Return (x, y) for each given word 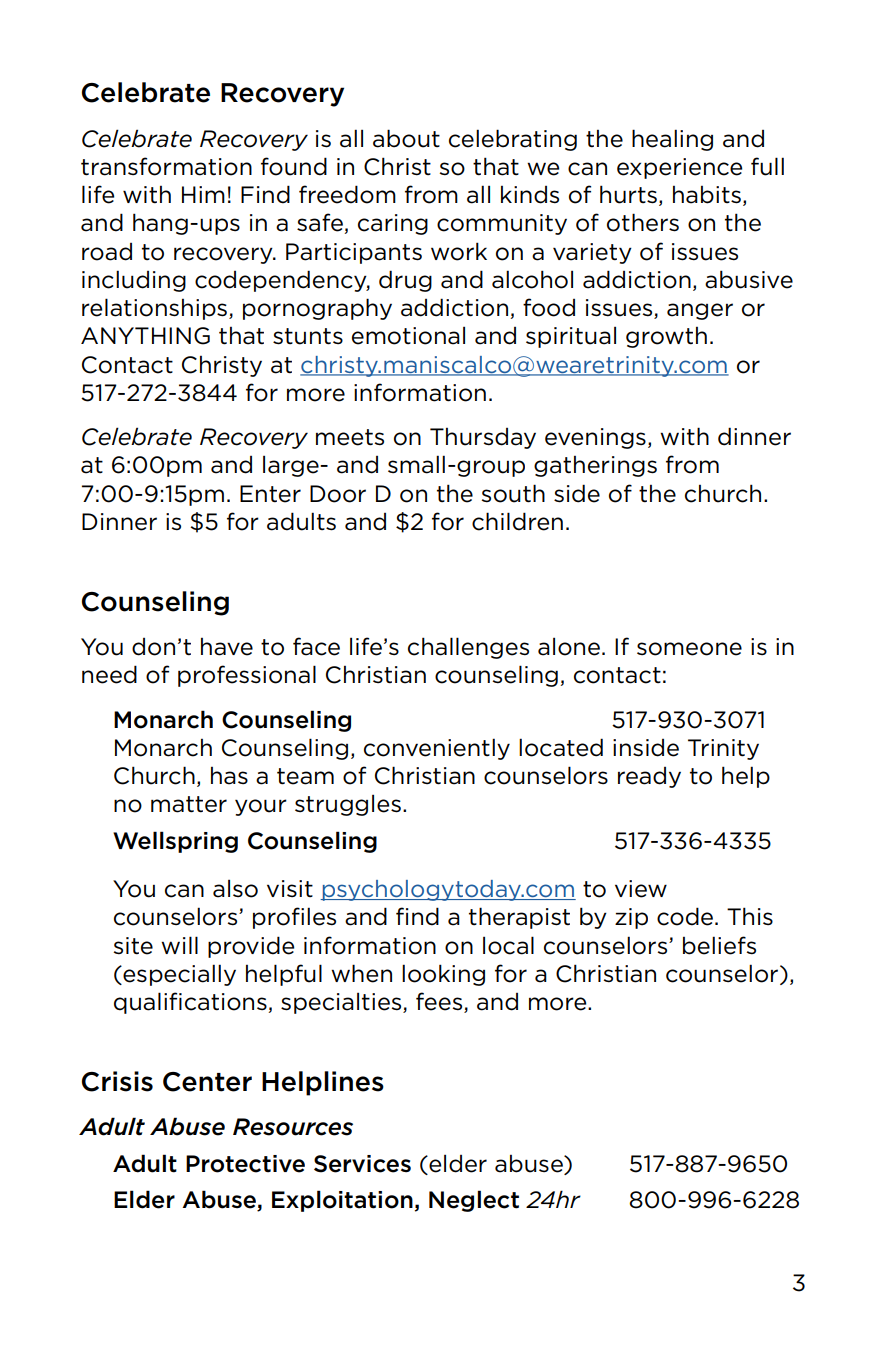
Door (338, 494)
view (641, 889)
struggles (348, 805)
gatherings (595, 466)
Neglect (474, 1201)
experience (679, 168)
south (513, 493)
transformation (166, 166)
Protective (245, 1164)
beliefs (719, 945)
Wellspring (175, 842)
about (406, 138)
